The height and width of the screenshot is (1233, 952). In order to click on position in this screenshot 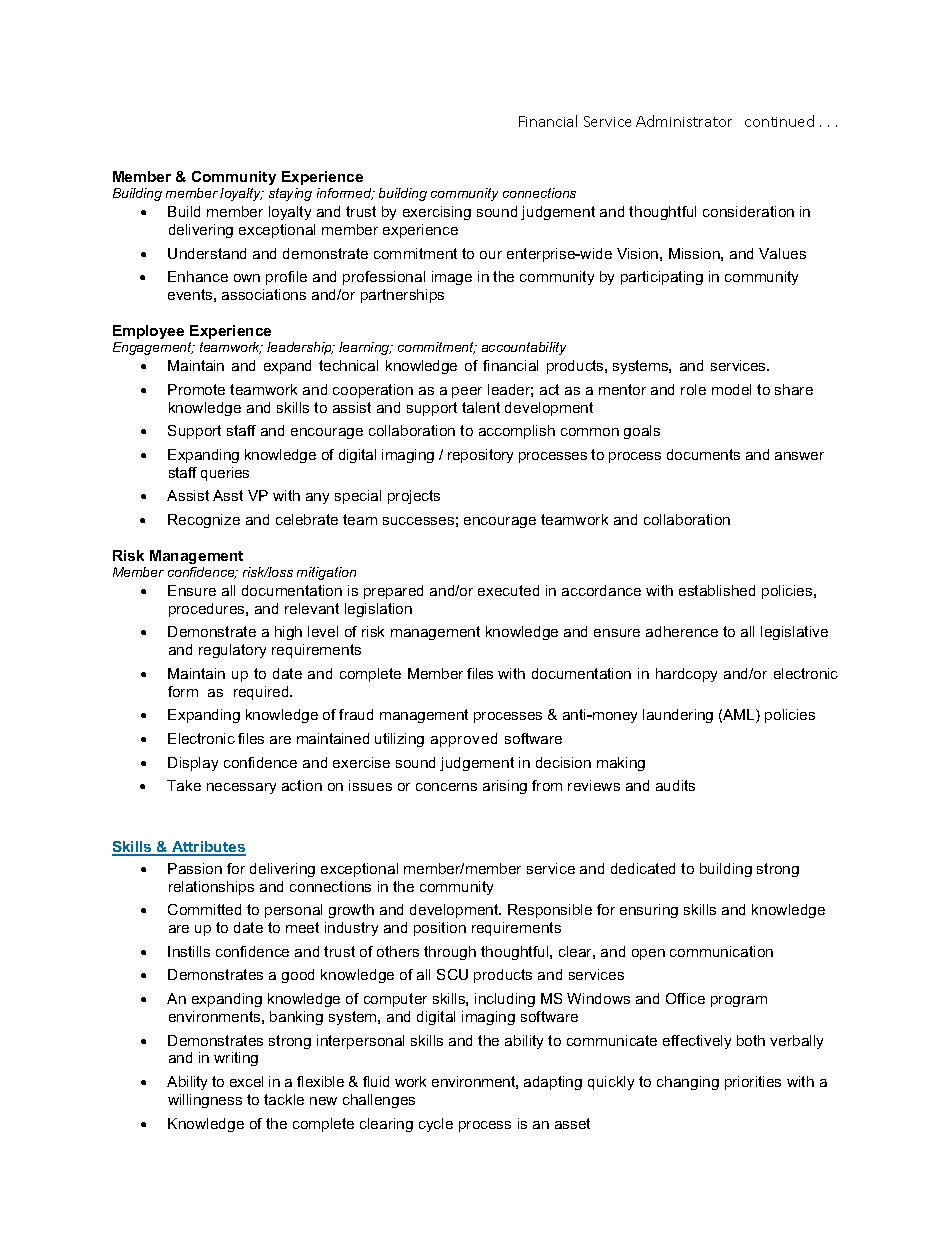, I will do `click(440, 929)`.
